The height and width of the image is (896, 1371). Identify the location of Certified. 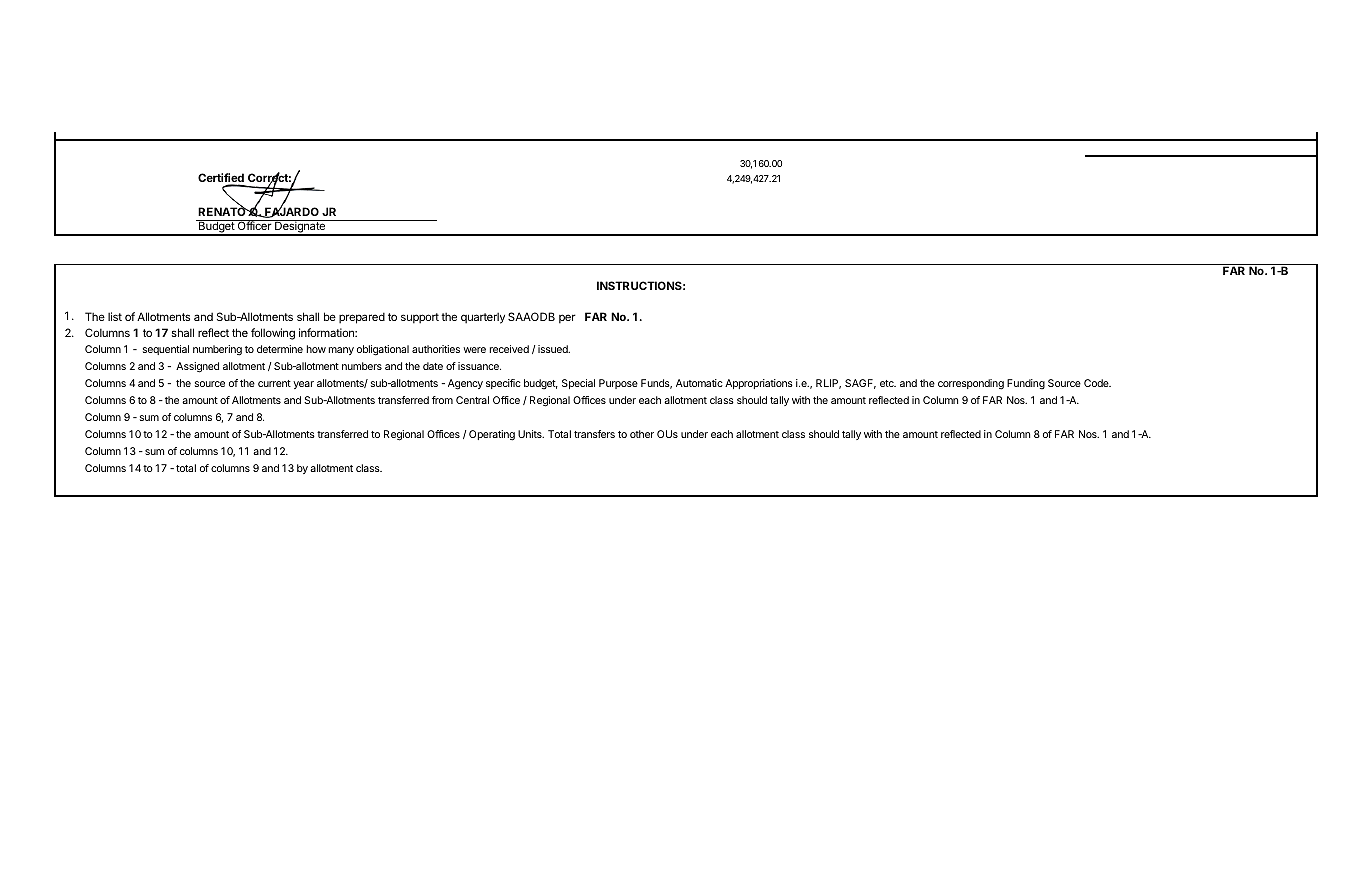
(221, 179).
